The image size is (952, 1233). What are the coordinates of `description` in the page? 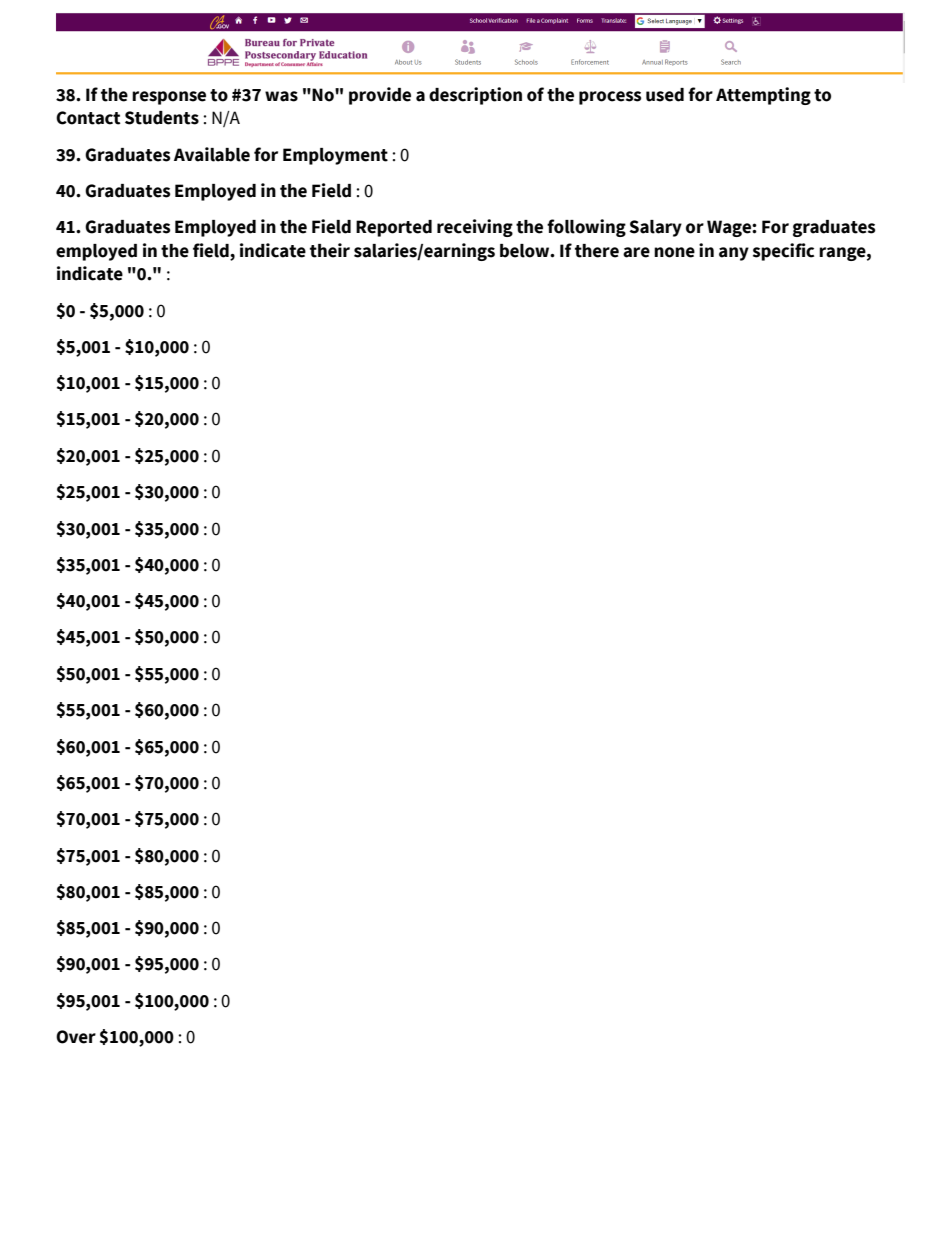 It's located at (475, 96).
